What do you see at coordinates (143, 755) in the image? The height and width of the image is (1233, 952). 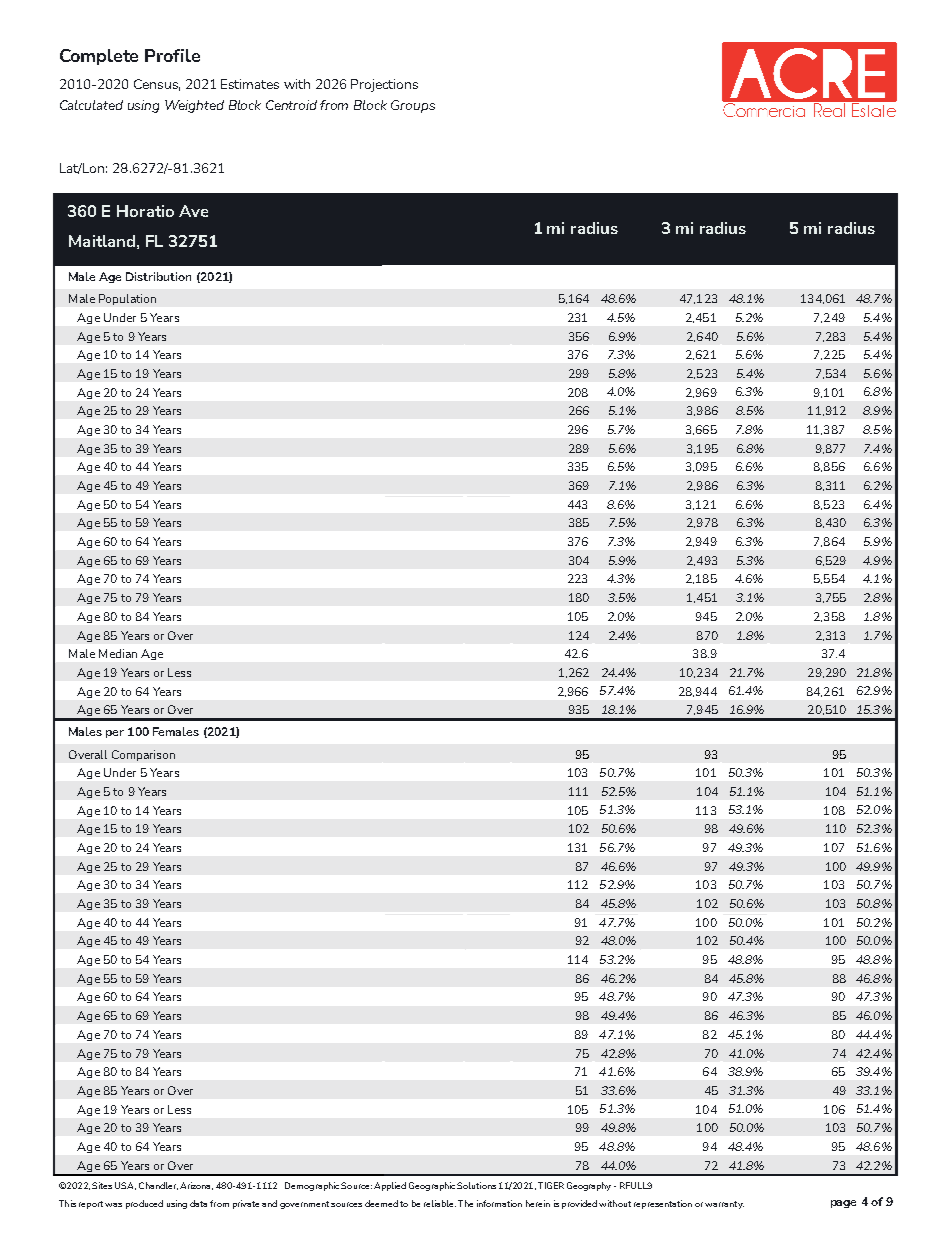 I see `Comparison` at bounding box center [143, 755].
